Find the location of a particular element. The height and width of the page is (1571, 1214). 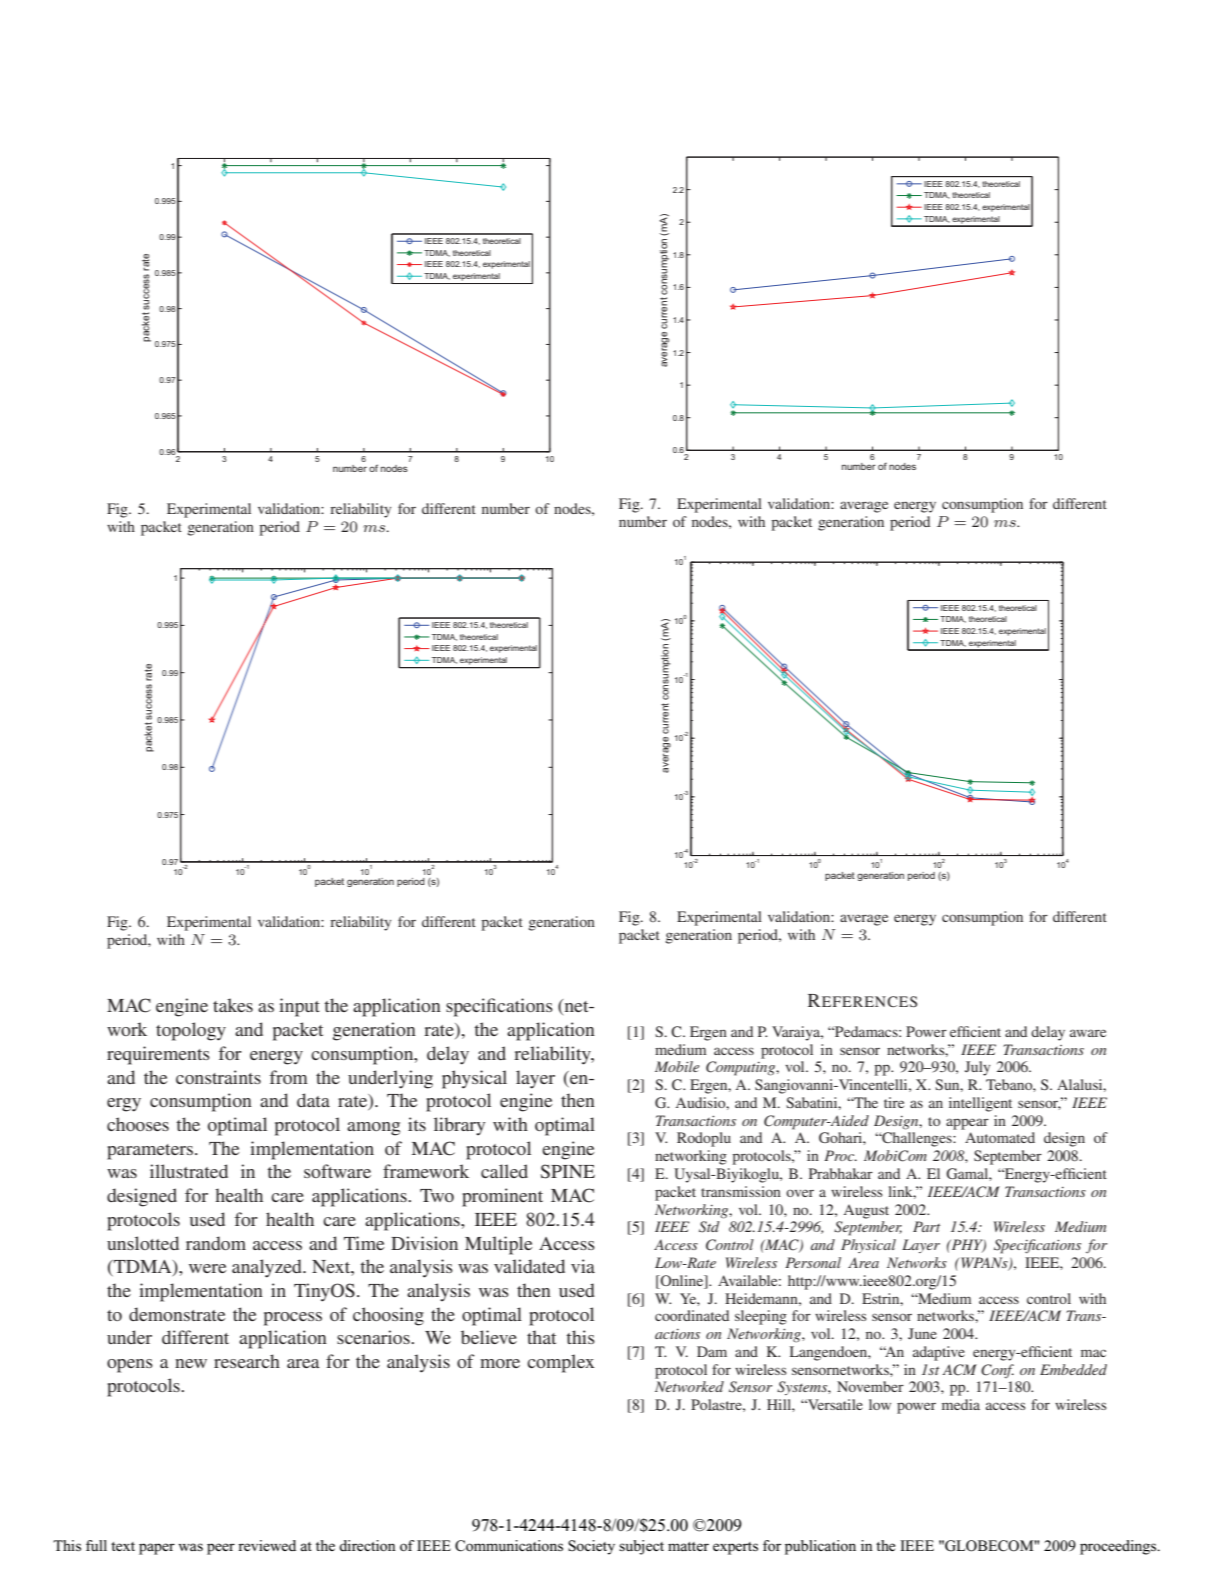

aware is located at coordinates (1088, 1033).
